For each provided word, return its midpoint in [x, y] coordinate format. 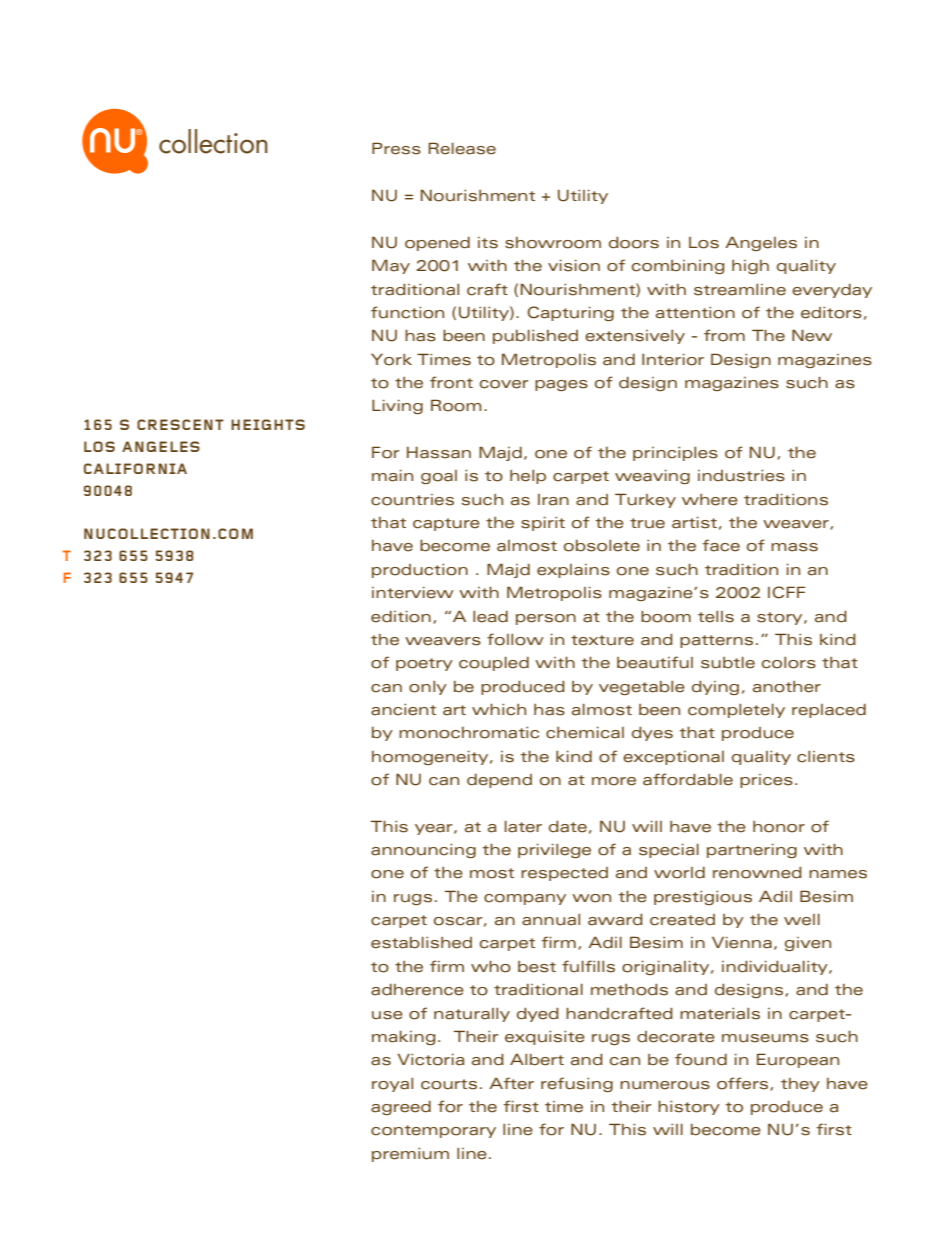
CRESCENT [180, 424]
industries [741, 476]
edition [401, 617]
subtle [728, 663]
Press [396, 148]
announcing [423, 851]
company [525, 899]
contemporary [433, 1131]
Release [462, 148]
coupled [494, 664]
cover [504, 384]
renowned [757, 873]
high [750, 267]
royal [392, 1085]
